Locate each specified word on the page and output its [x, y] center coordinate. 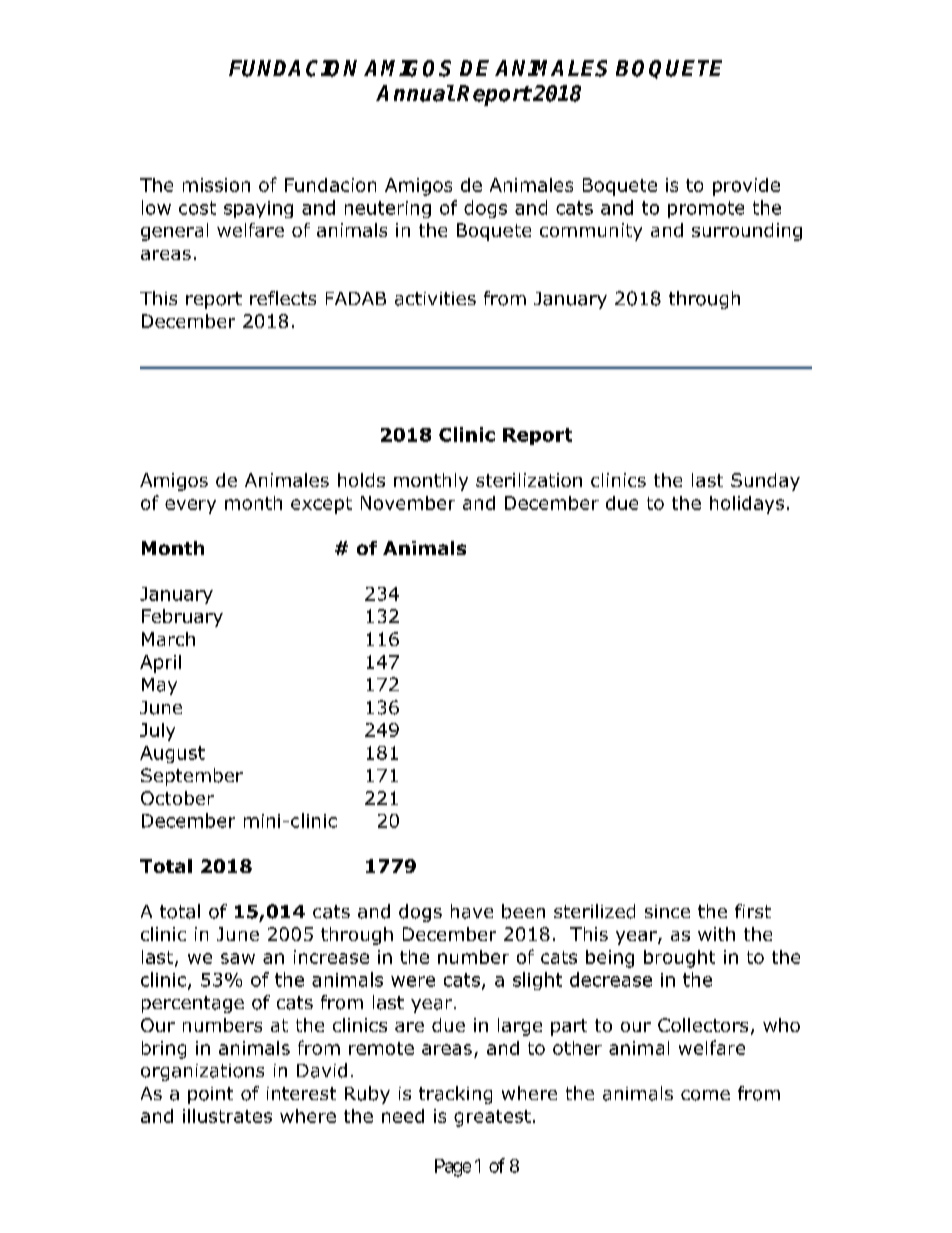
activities [435, 299]
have [472, 911]
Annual [415, 93]
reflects [283, 298]
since [667, 911]
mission [216, 185]
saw [238, 958]
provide [746, 187]
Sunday [765, 482]
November [408, 503]
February [182, 618]
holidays [747, 505]
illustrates [227, 1116]
